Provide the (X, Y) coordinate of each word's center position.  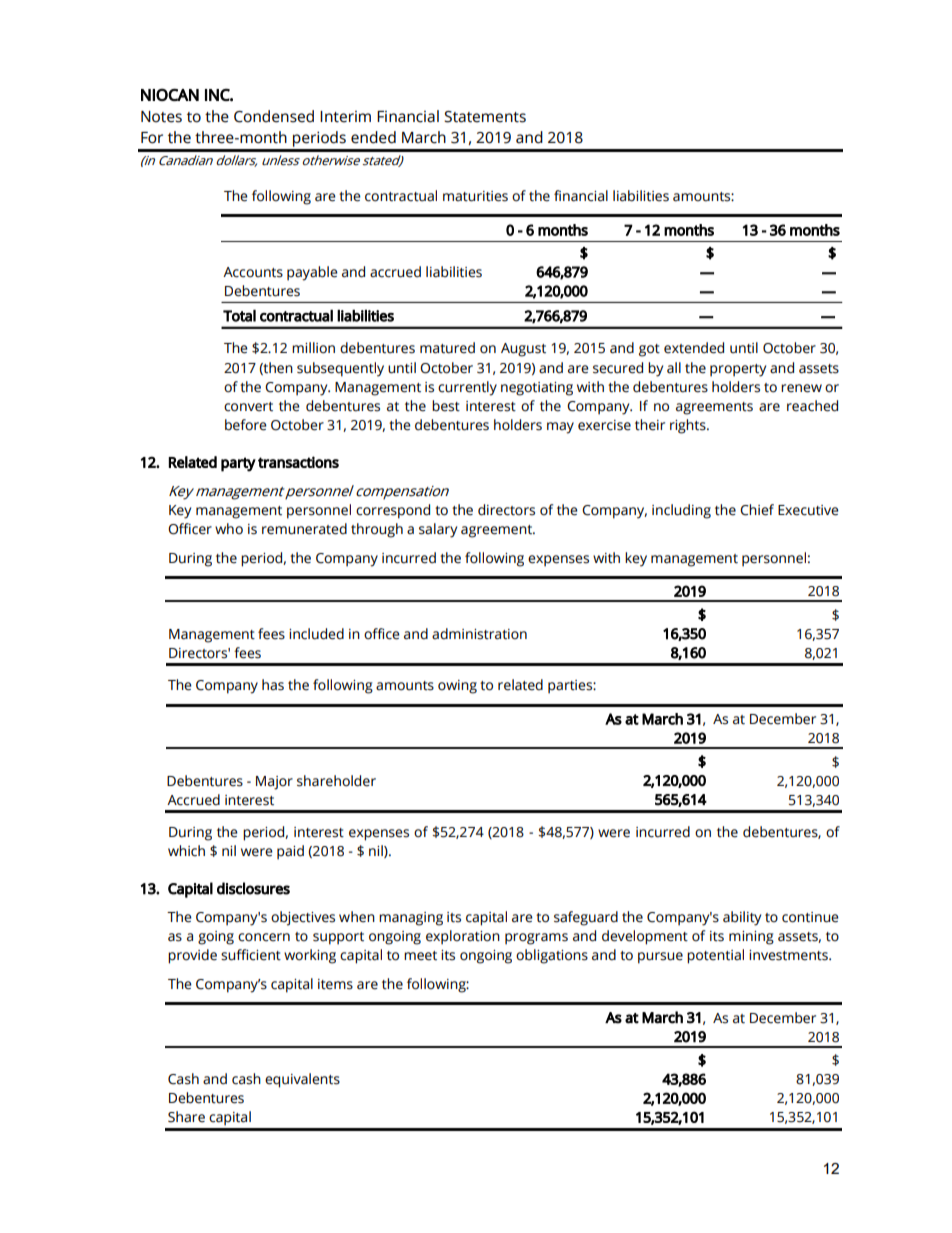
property (738, 370)
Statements (485, 117)
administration (479, 634)
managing (411, 919)
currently (467, 388)
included (316, 634)
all (674, 368)
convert (248, 407)
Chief (757, 510)
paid (290, 852)
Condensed (274, 116)
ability (742, 918)
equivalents (302, 1080)
